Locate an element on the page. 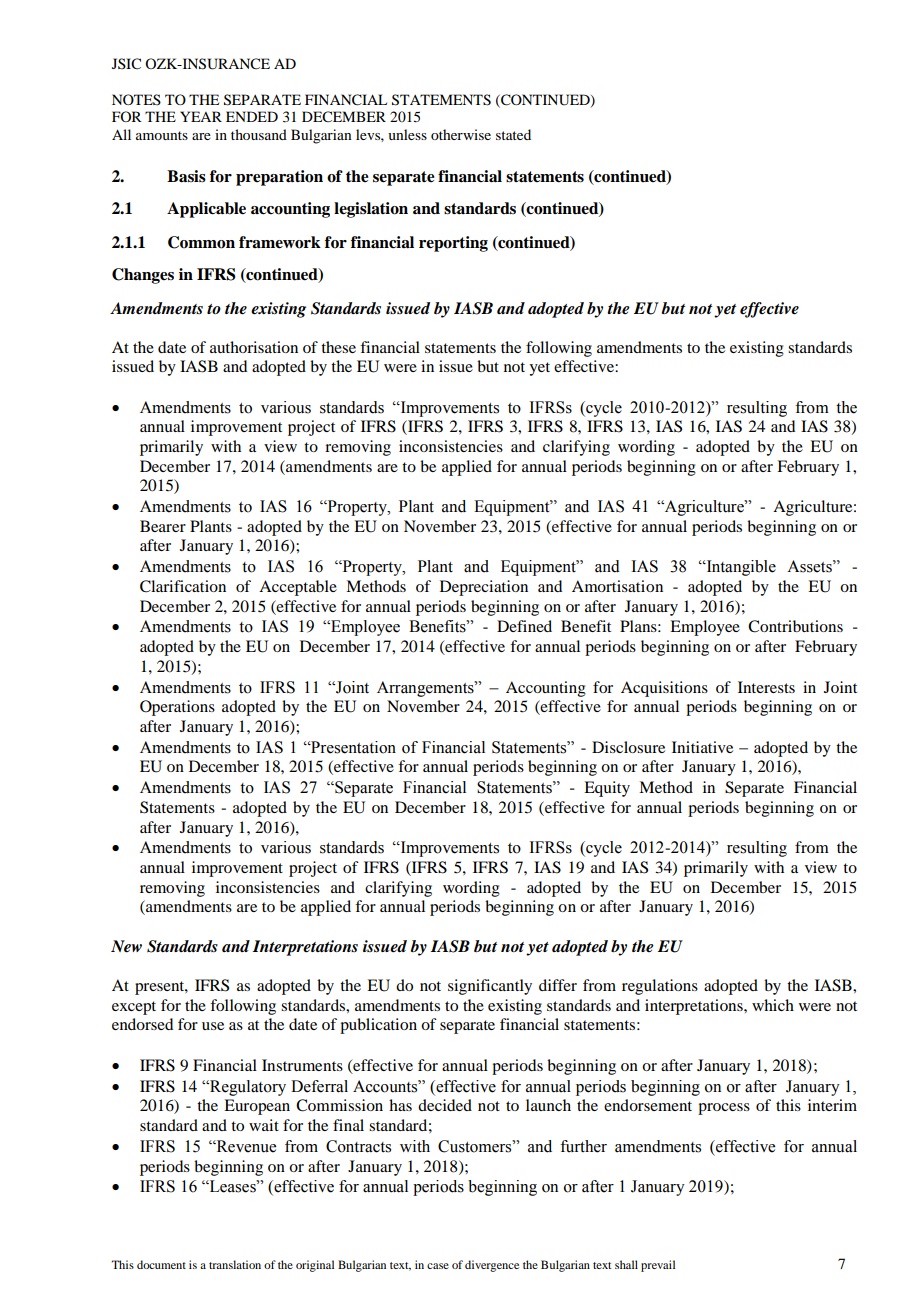 The image size is (924, 1307). translation is located at coordinates (235, 1264).
